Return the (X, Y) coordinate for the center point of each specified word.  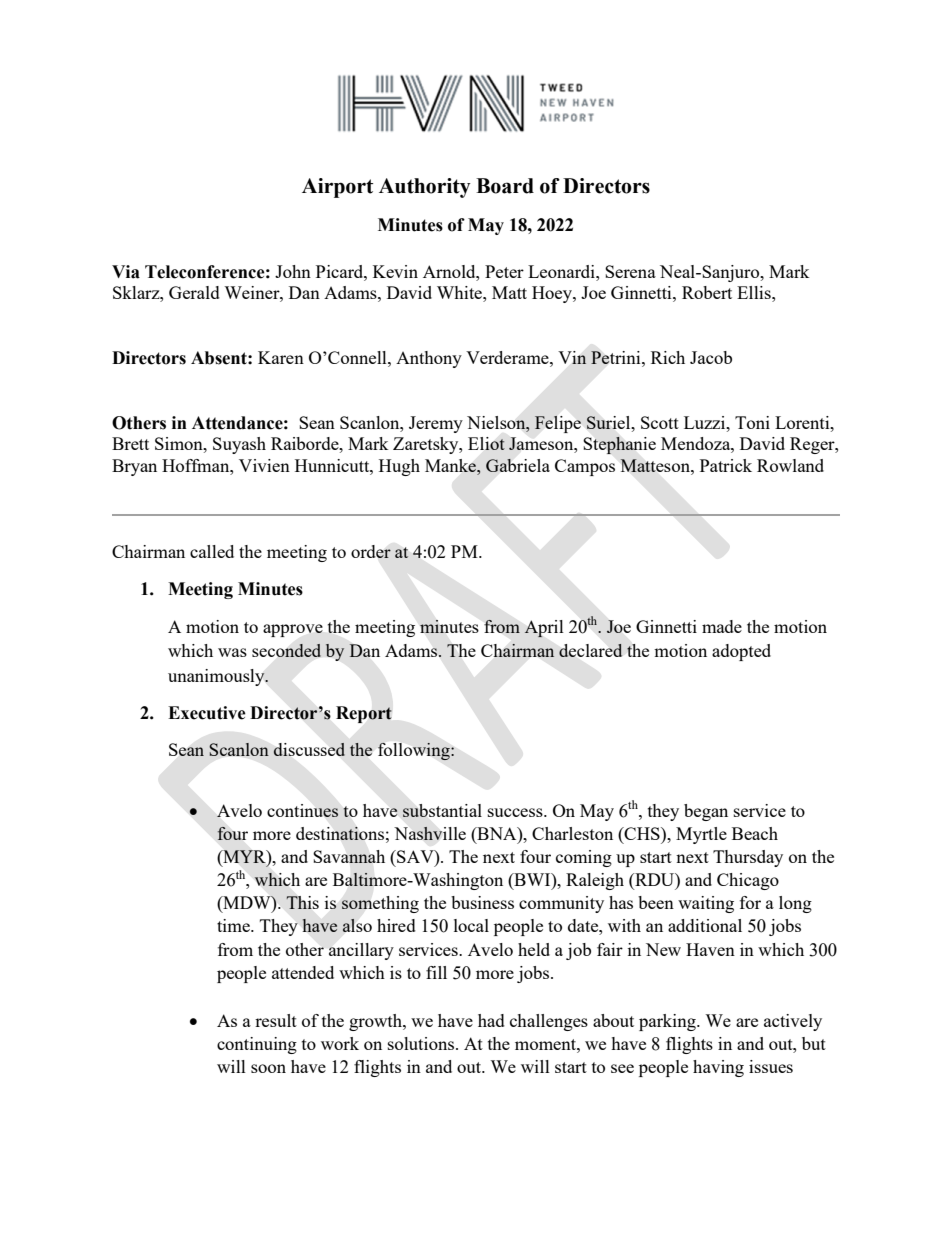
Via (126, 272)
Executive (207, 713)
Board (505, 186)
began (706, 812)
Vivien (264, 465)
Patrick (726, 465)
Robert (707, 292)
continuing (257, 1045)
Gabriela (518, 465)
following (415, 751)
